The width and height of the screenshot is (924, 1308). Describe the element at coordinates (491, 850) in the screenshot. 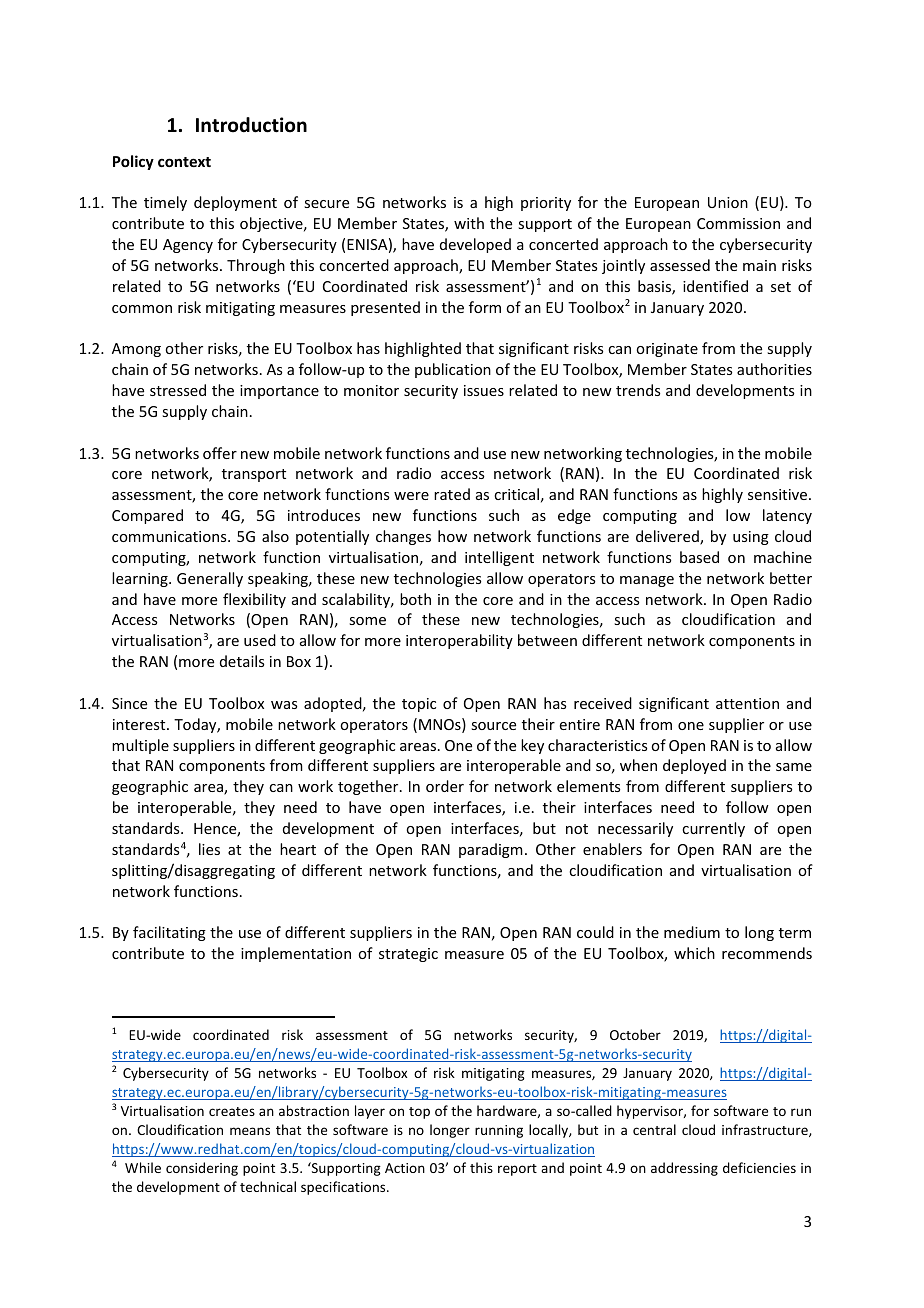

I see `paradigm` at that location.
